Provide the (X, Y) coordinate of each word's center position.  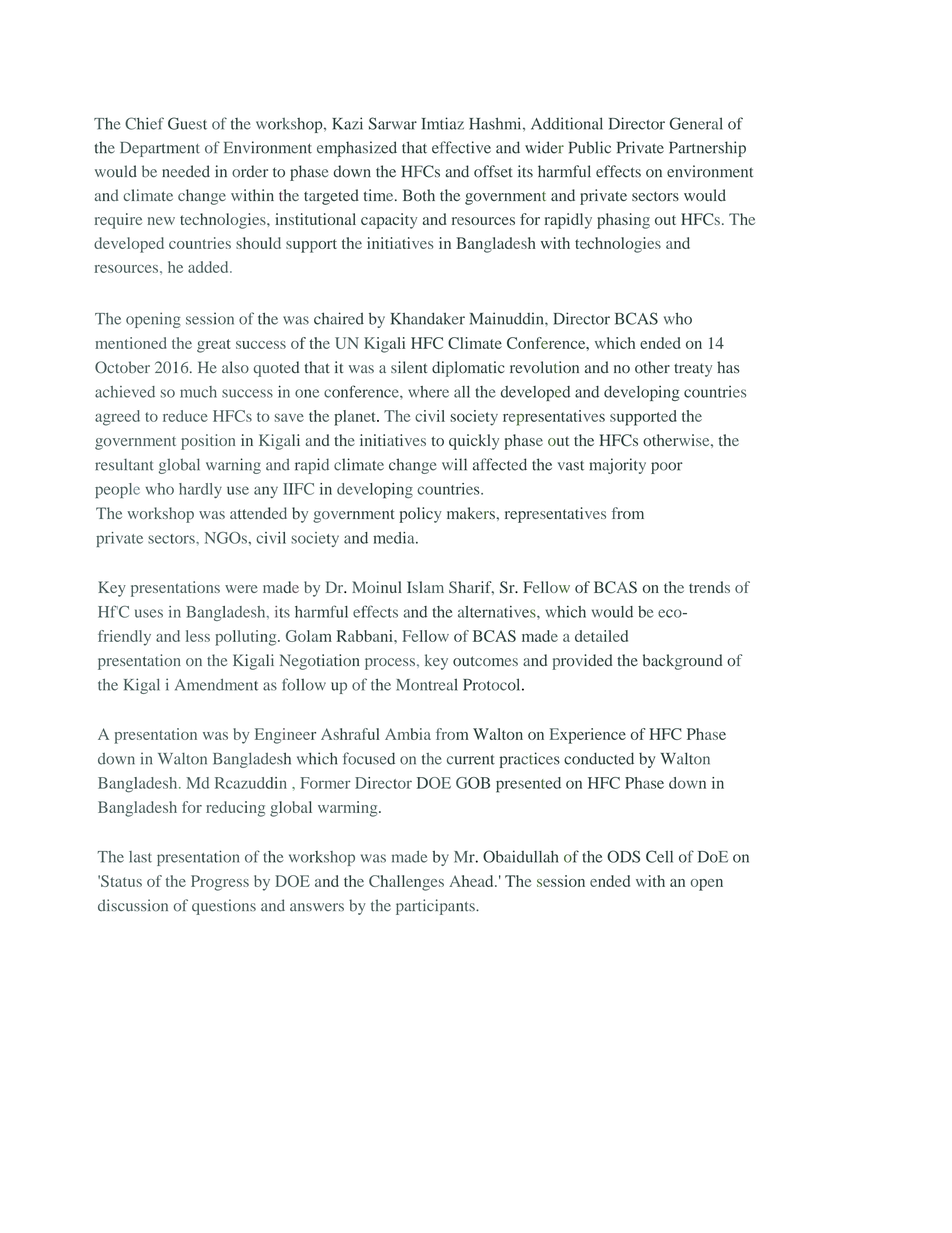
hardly (200, 490)
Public (590, 147)
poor (667, 468)
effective (461, 147)
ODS (623, 856)
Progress (220, 883)
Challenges (406, 883)
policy (420, 515)
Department (160, 149)
